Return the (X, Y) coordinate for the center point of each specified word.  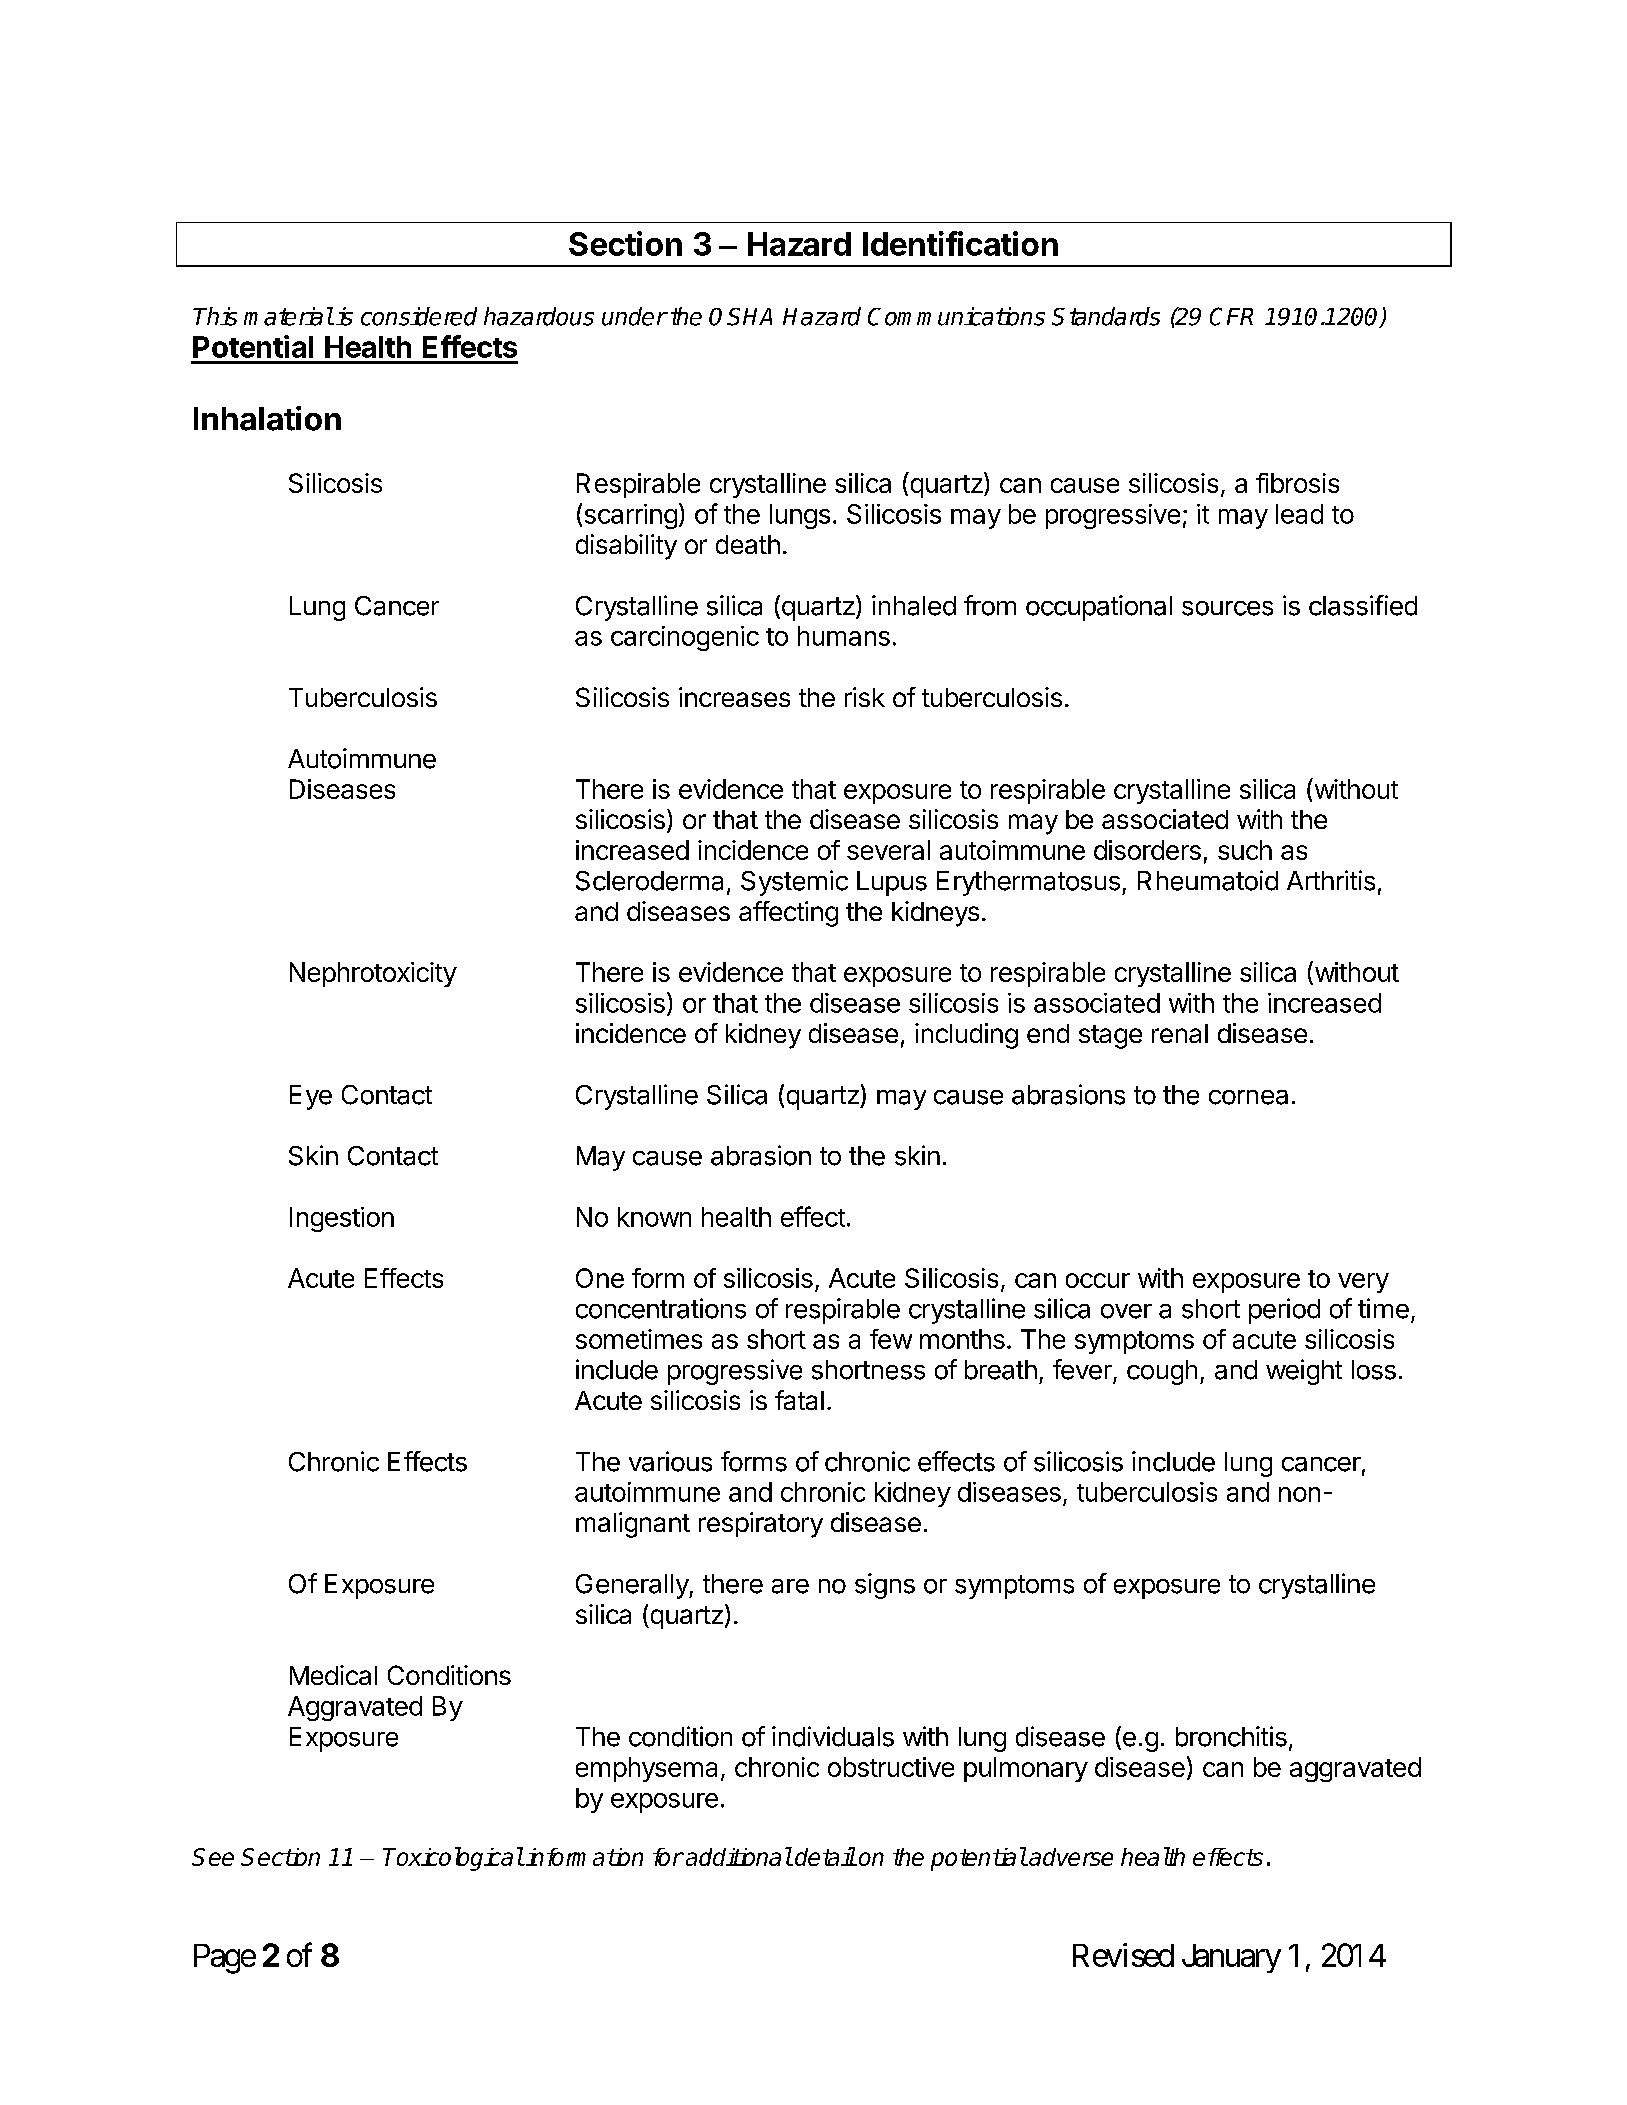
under (634, 316)
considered (419, 316)
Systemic (794, 883)
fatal (799, 1400)
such (1245, 850)
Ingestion (342, 1219)
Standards (1106, 316)
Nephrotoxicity (373, 974)
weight (1304, 1372)
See (213, 1857)
